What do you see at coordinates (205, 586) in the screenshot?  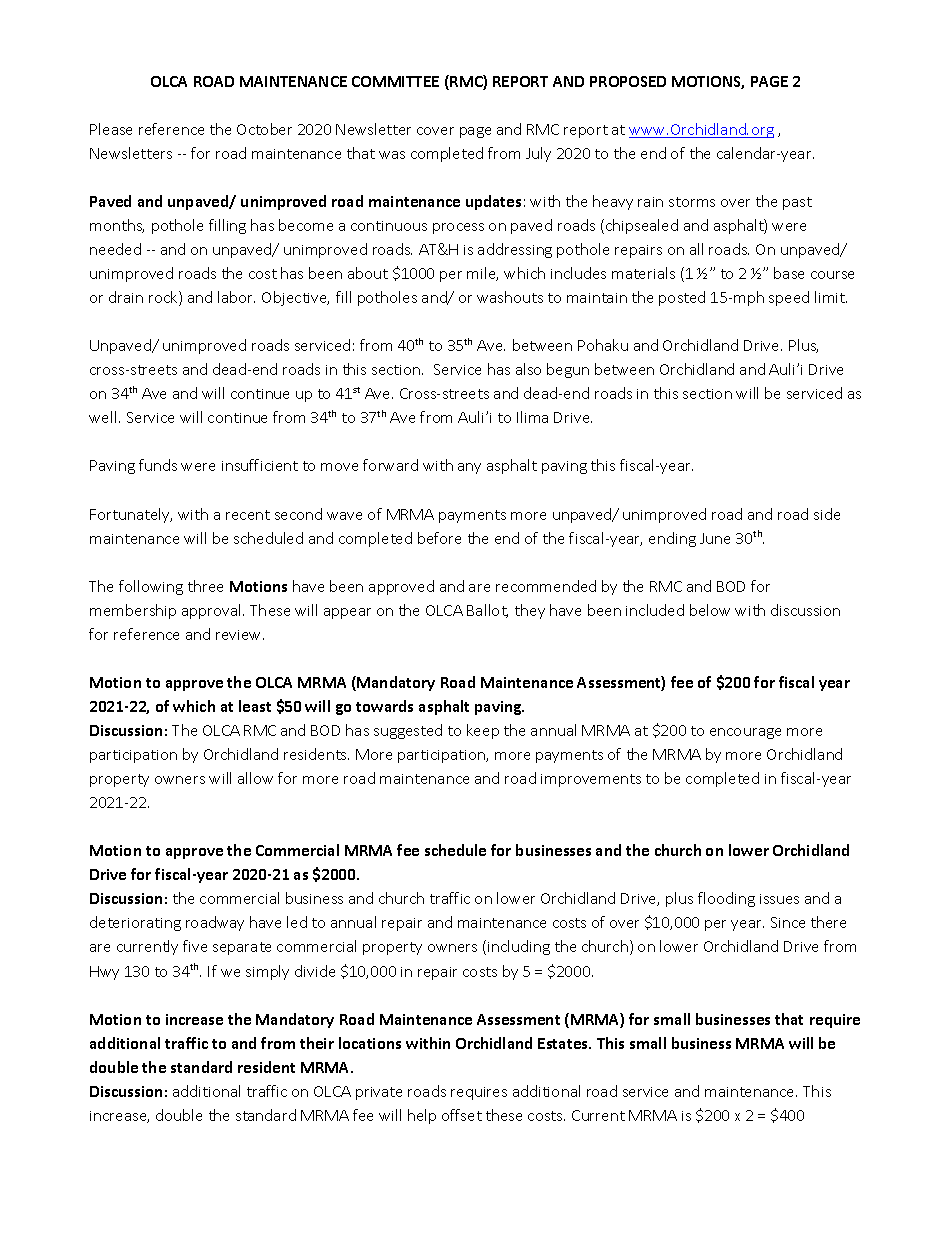 I see `three` at bounding box center [205, 586].
